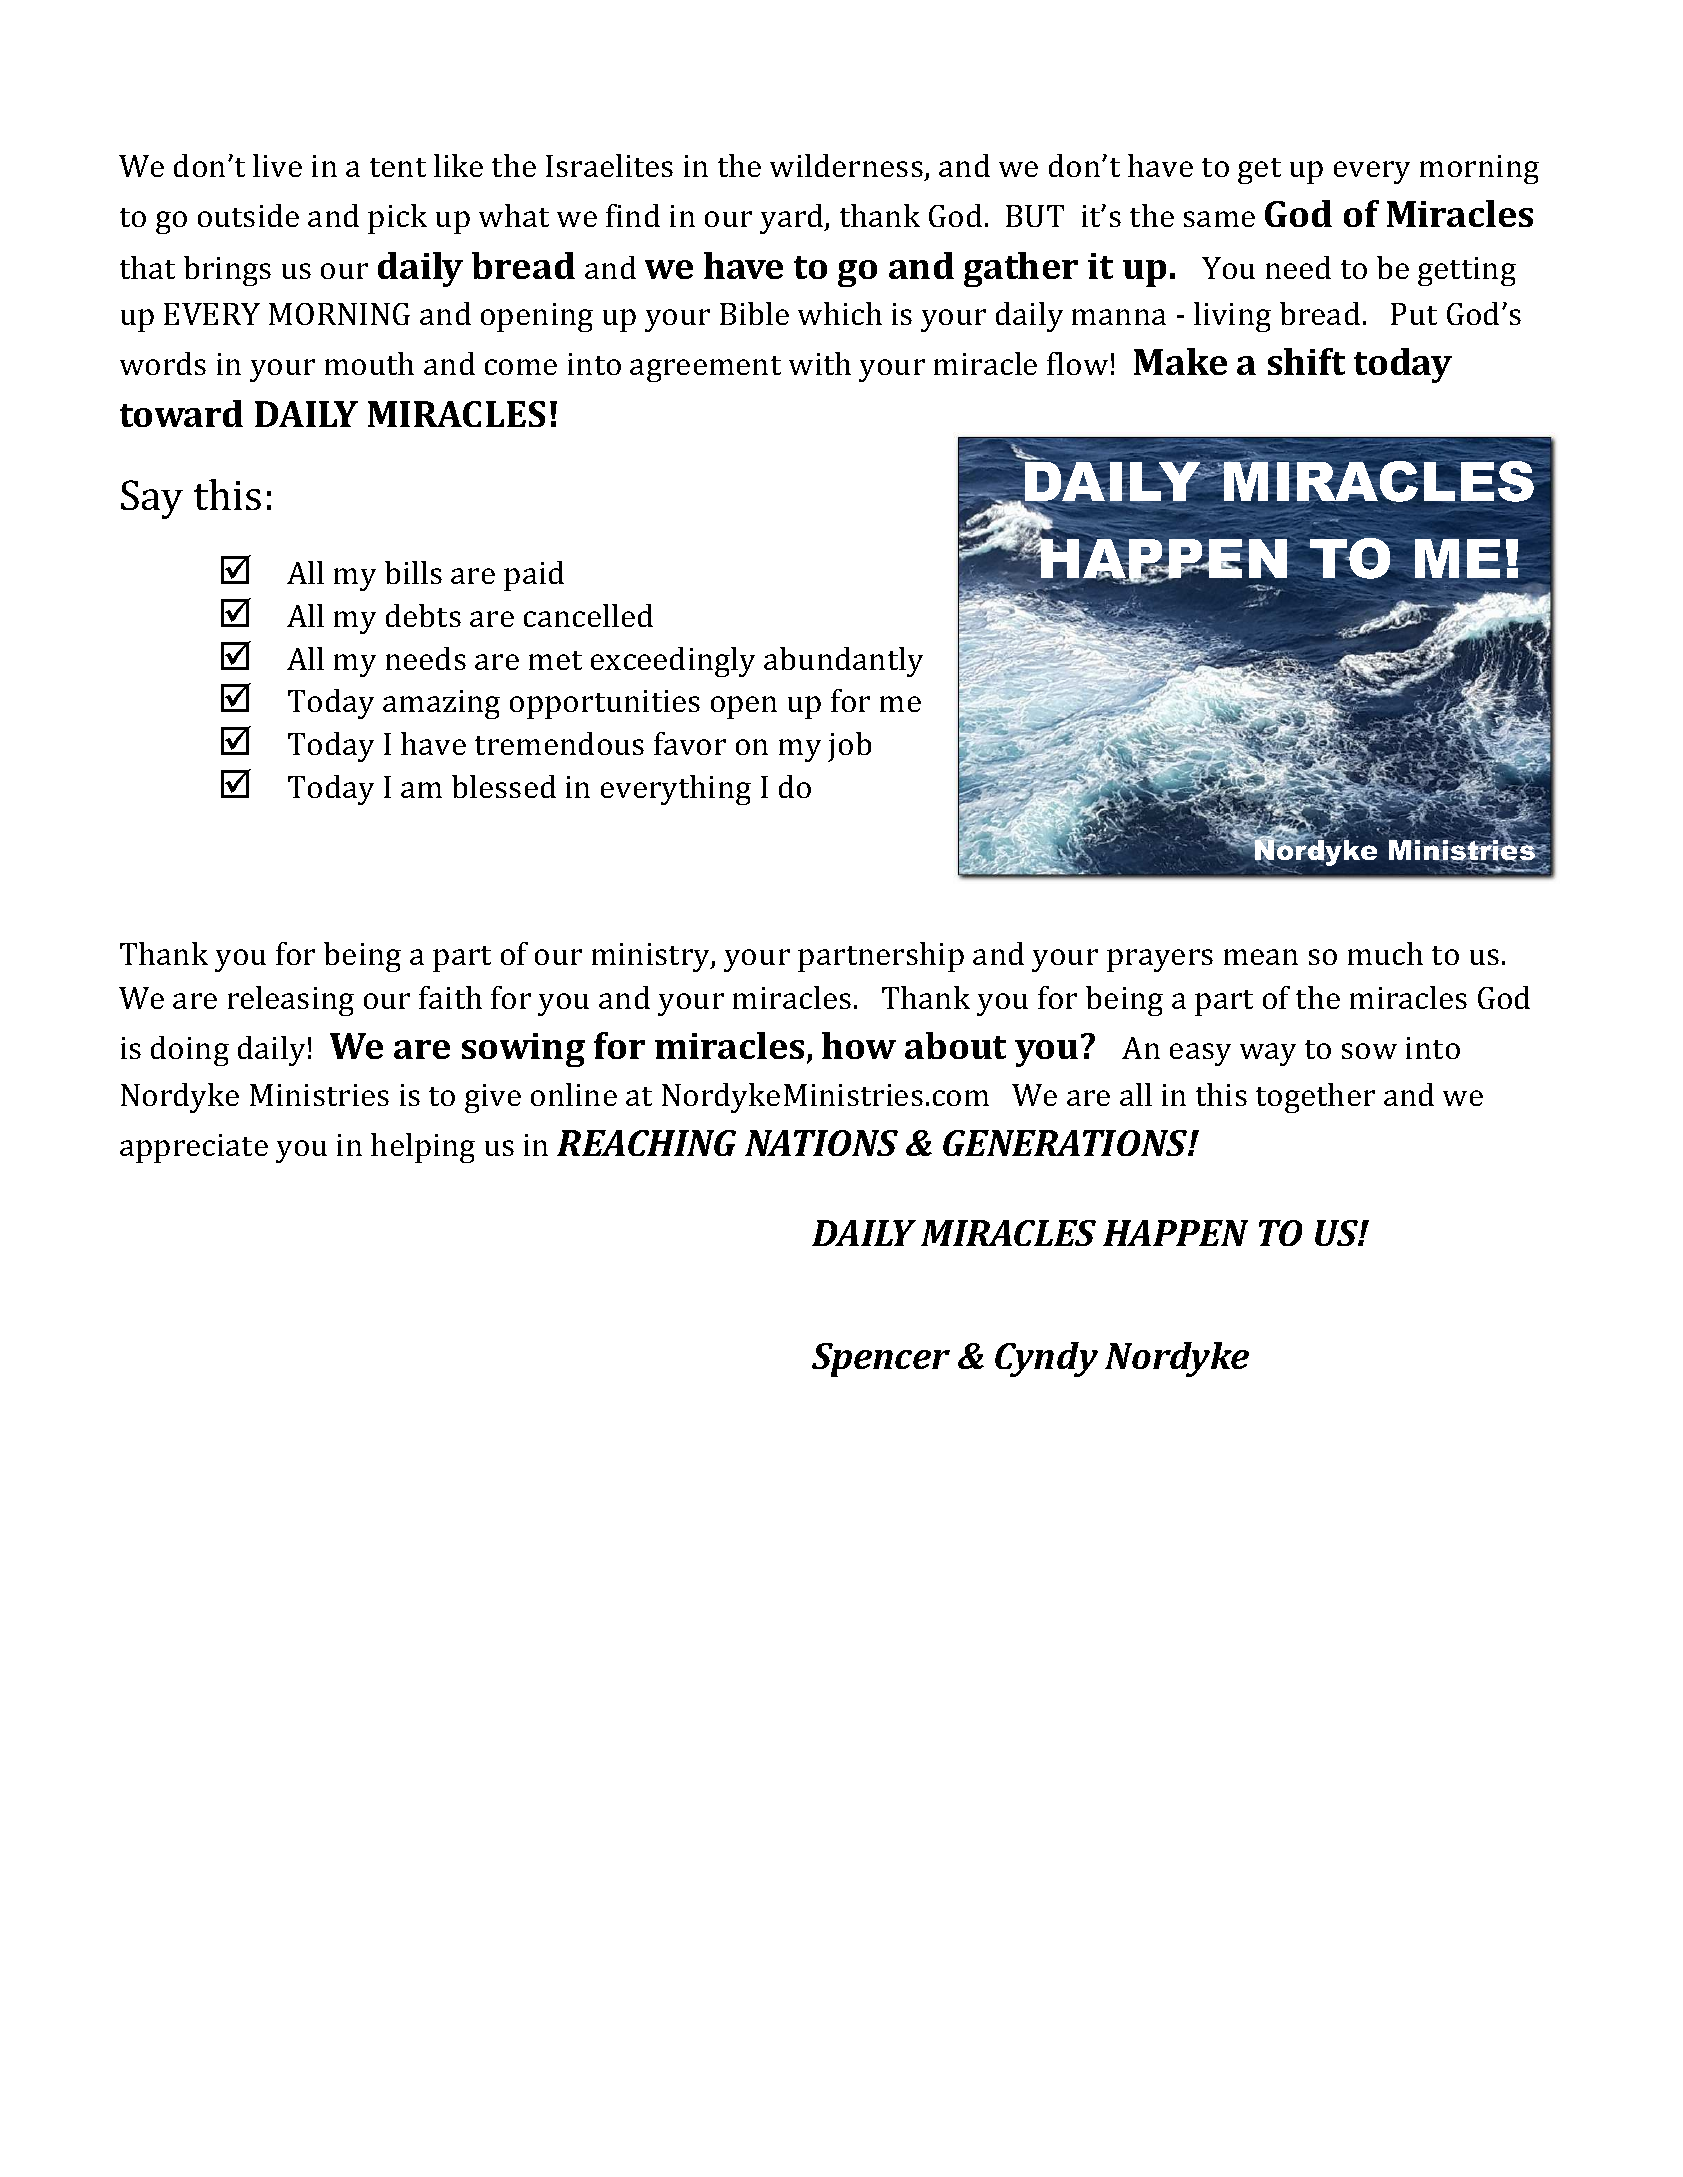  I want to click on Spencer, so click(881, 1360).
